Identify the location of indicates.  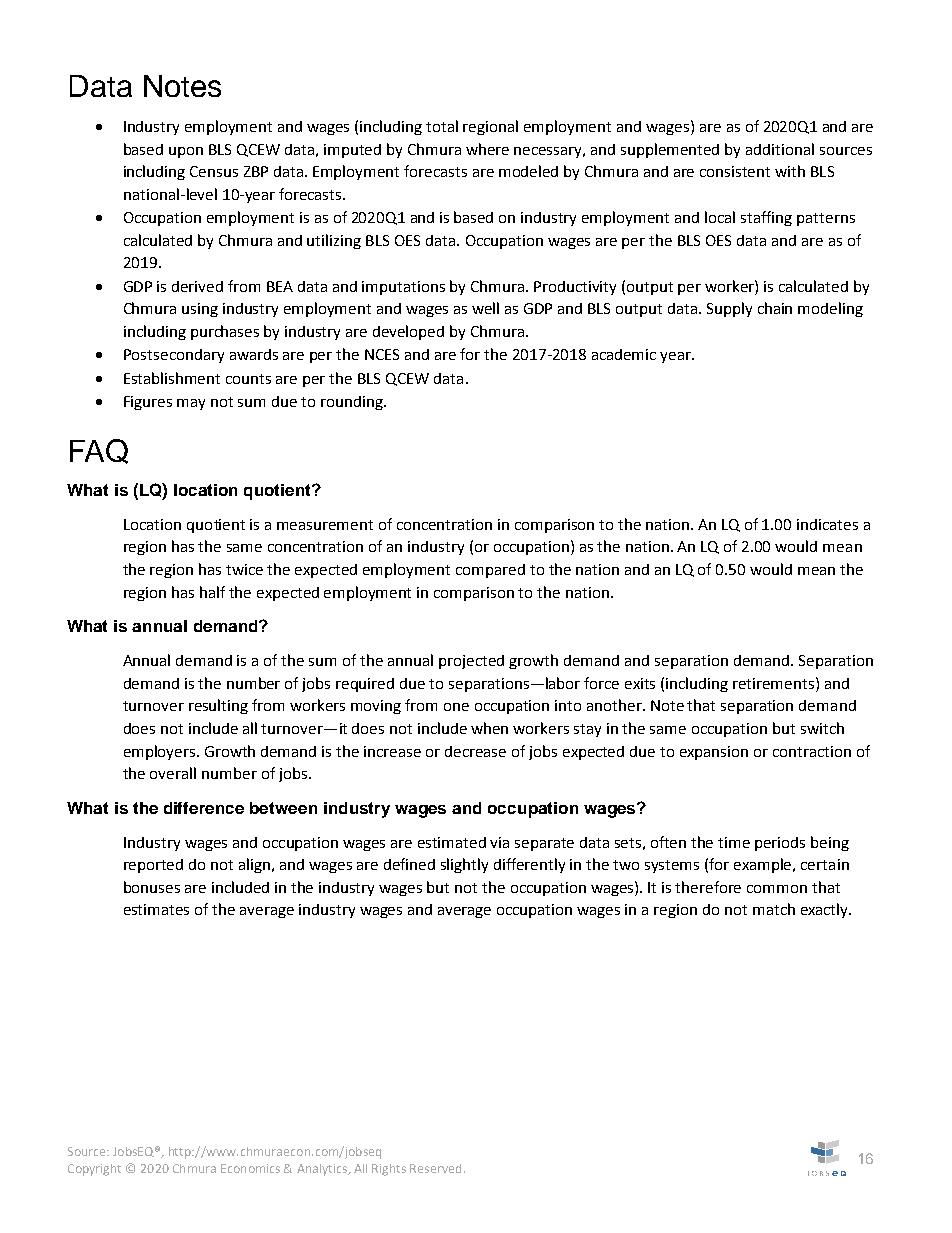
(827, 524).
